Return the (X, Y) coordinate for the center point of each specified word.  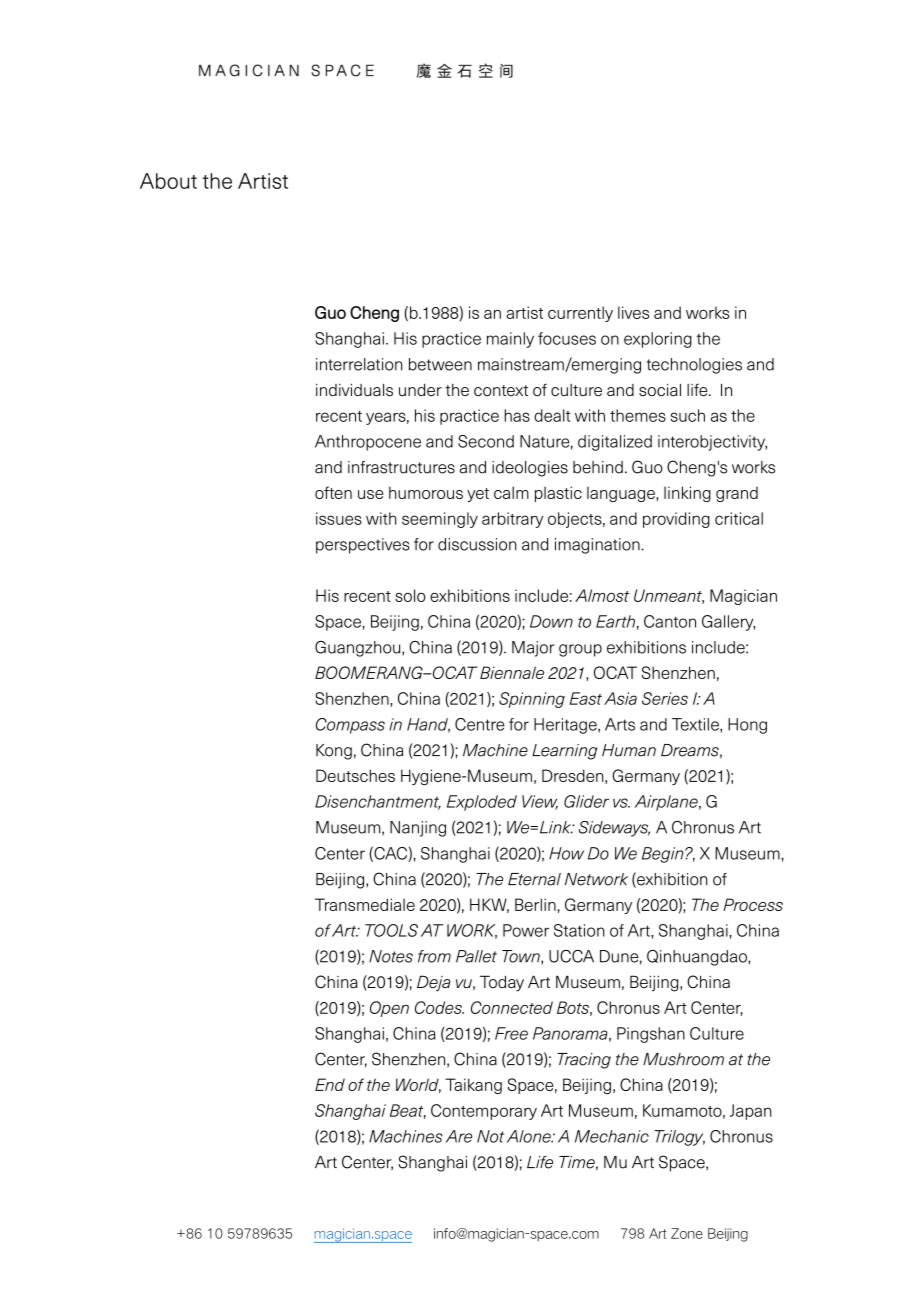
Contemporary (484, 1112)
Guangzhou (359, 649)
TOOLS (391, 930)
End (330, 1084)
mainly (510, 340)
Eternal (534, 879)
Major (533, 649)
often (333, 492)
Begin (664, 855)
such (688, 415)
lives (633, 312)
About (168, 181)
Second (486, 441)
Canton (670, 621)
